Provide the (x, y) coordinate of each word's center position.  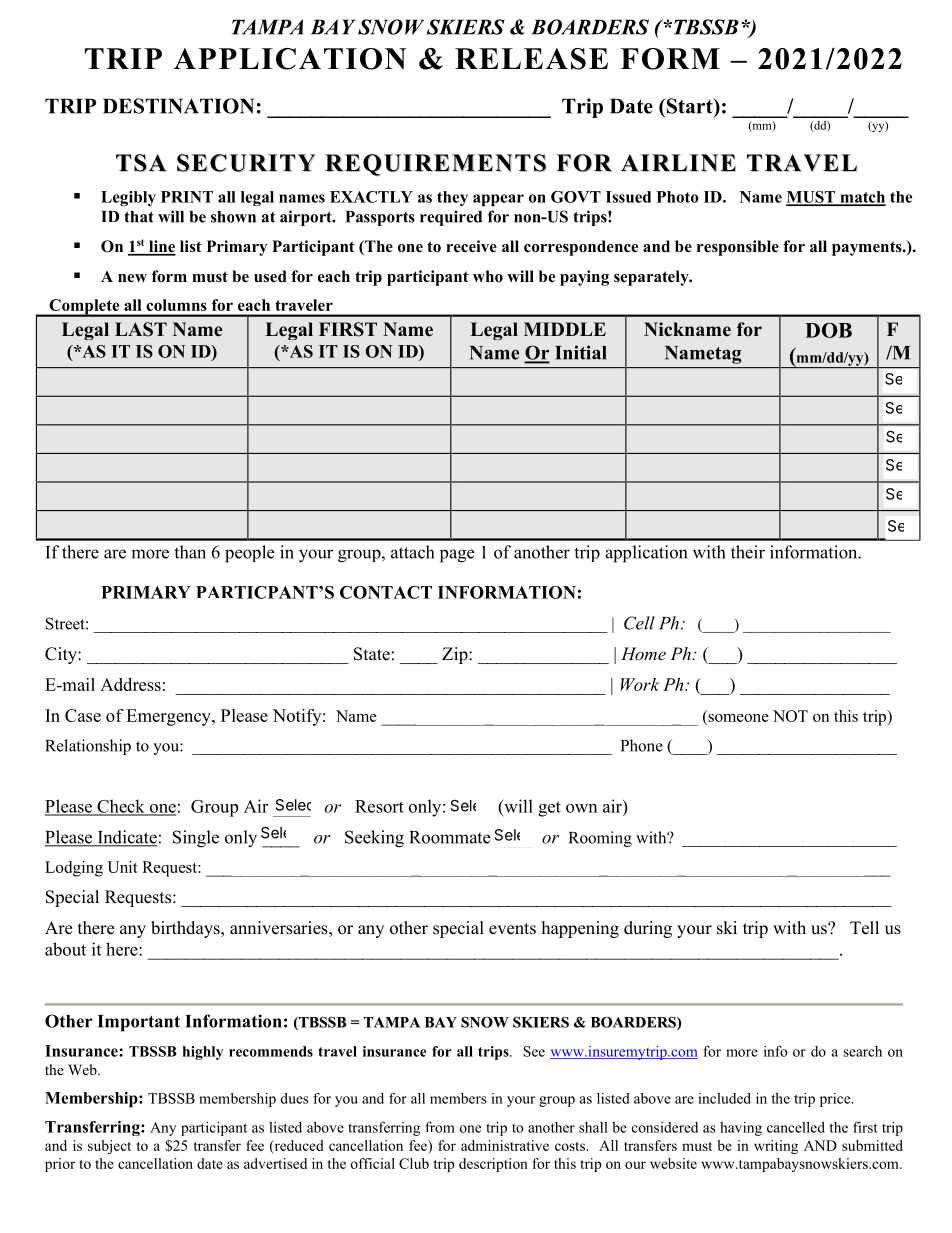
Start (689, 106)
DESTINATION (178, 106)
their (748, 552)
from (440, 1127)
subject (109, 1147)
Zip (456, 655)
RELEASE (531, 59)
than (190, 552)
